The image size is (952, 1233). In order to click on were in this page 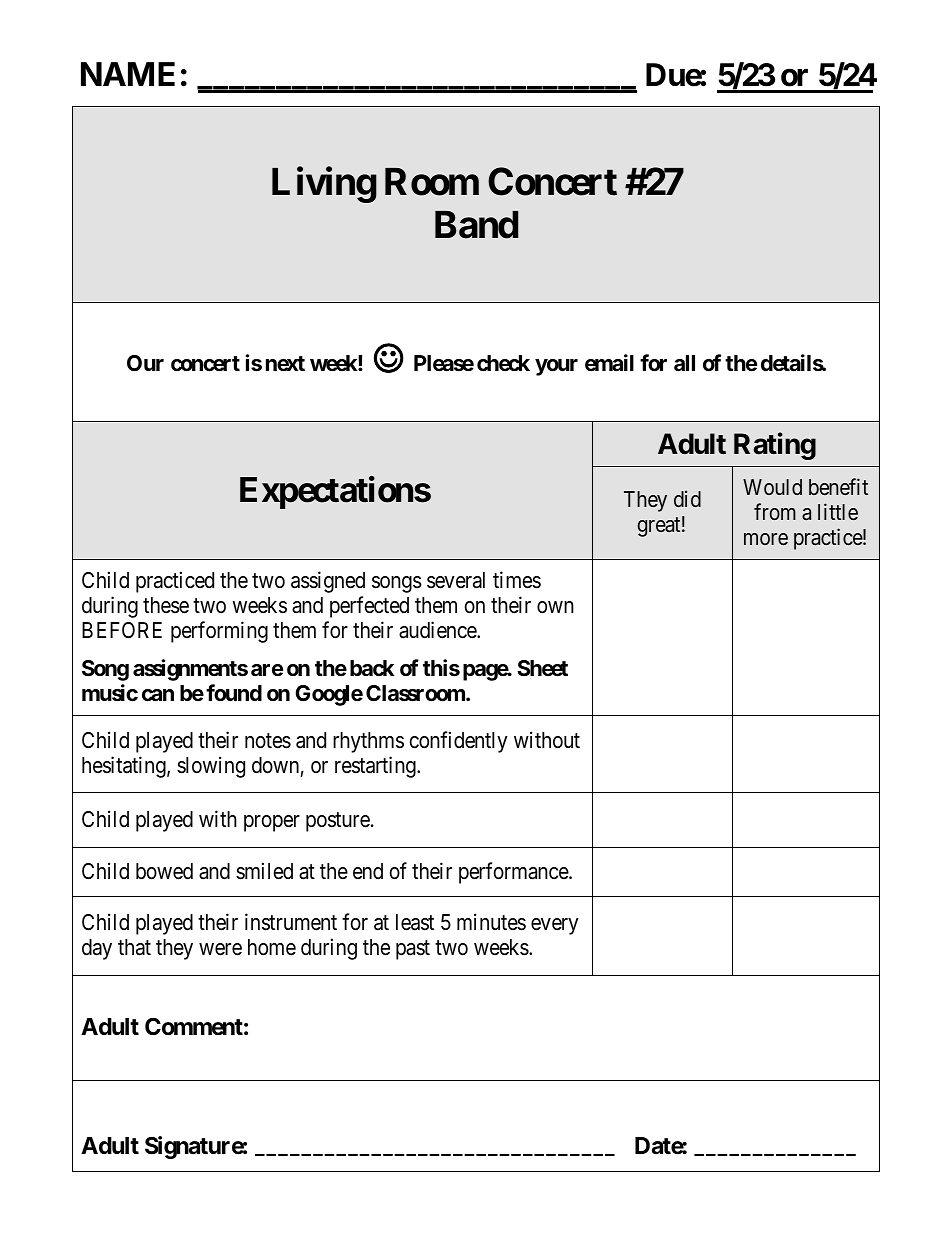, I will do `click(220, 949)`.
